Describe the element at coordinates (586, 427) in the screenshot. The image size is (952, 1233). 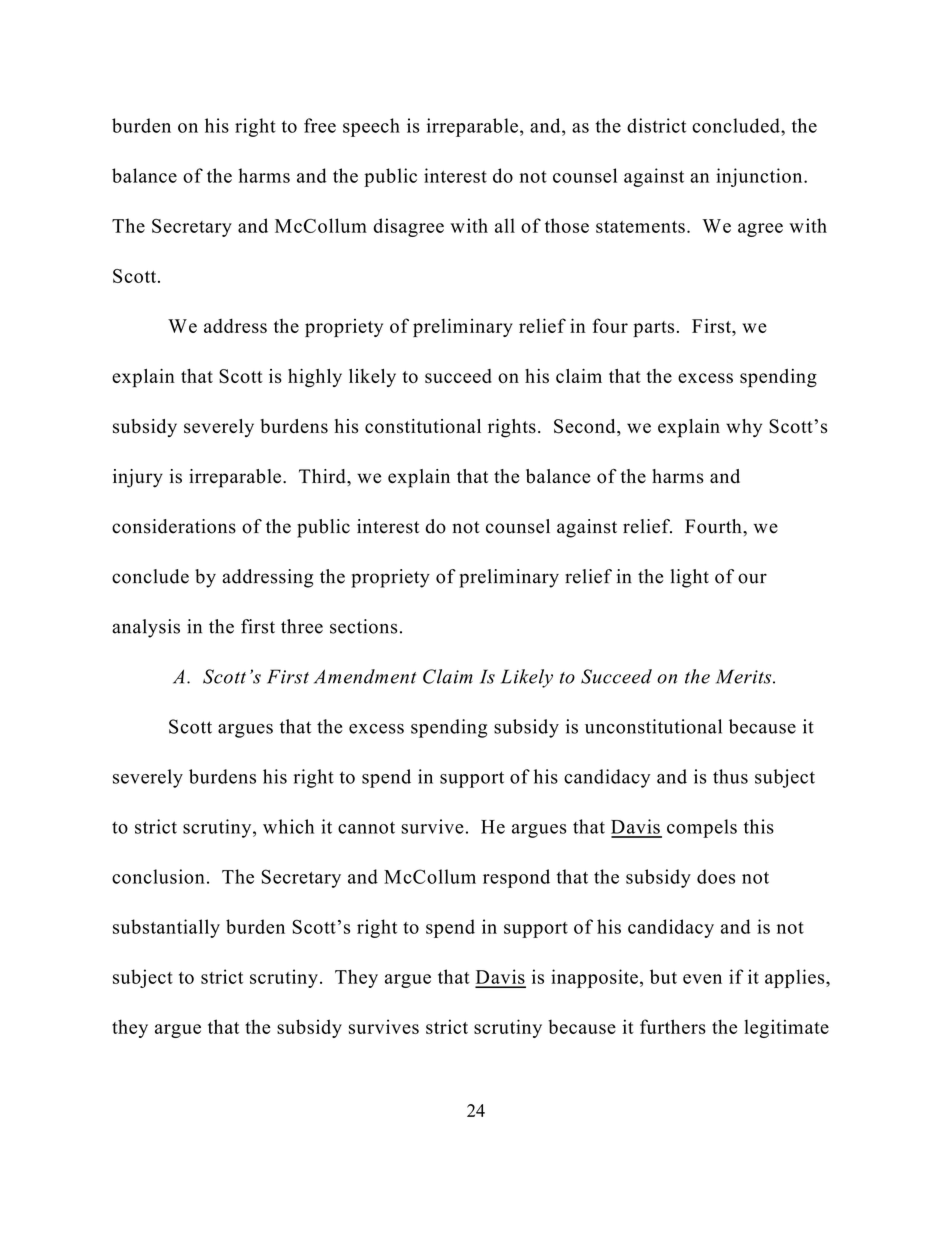
I see `Second` at that location.
